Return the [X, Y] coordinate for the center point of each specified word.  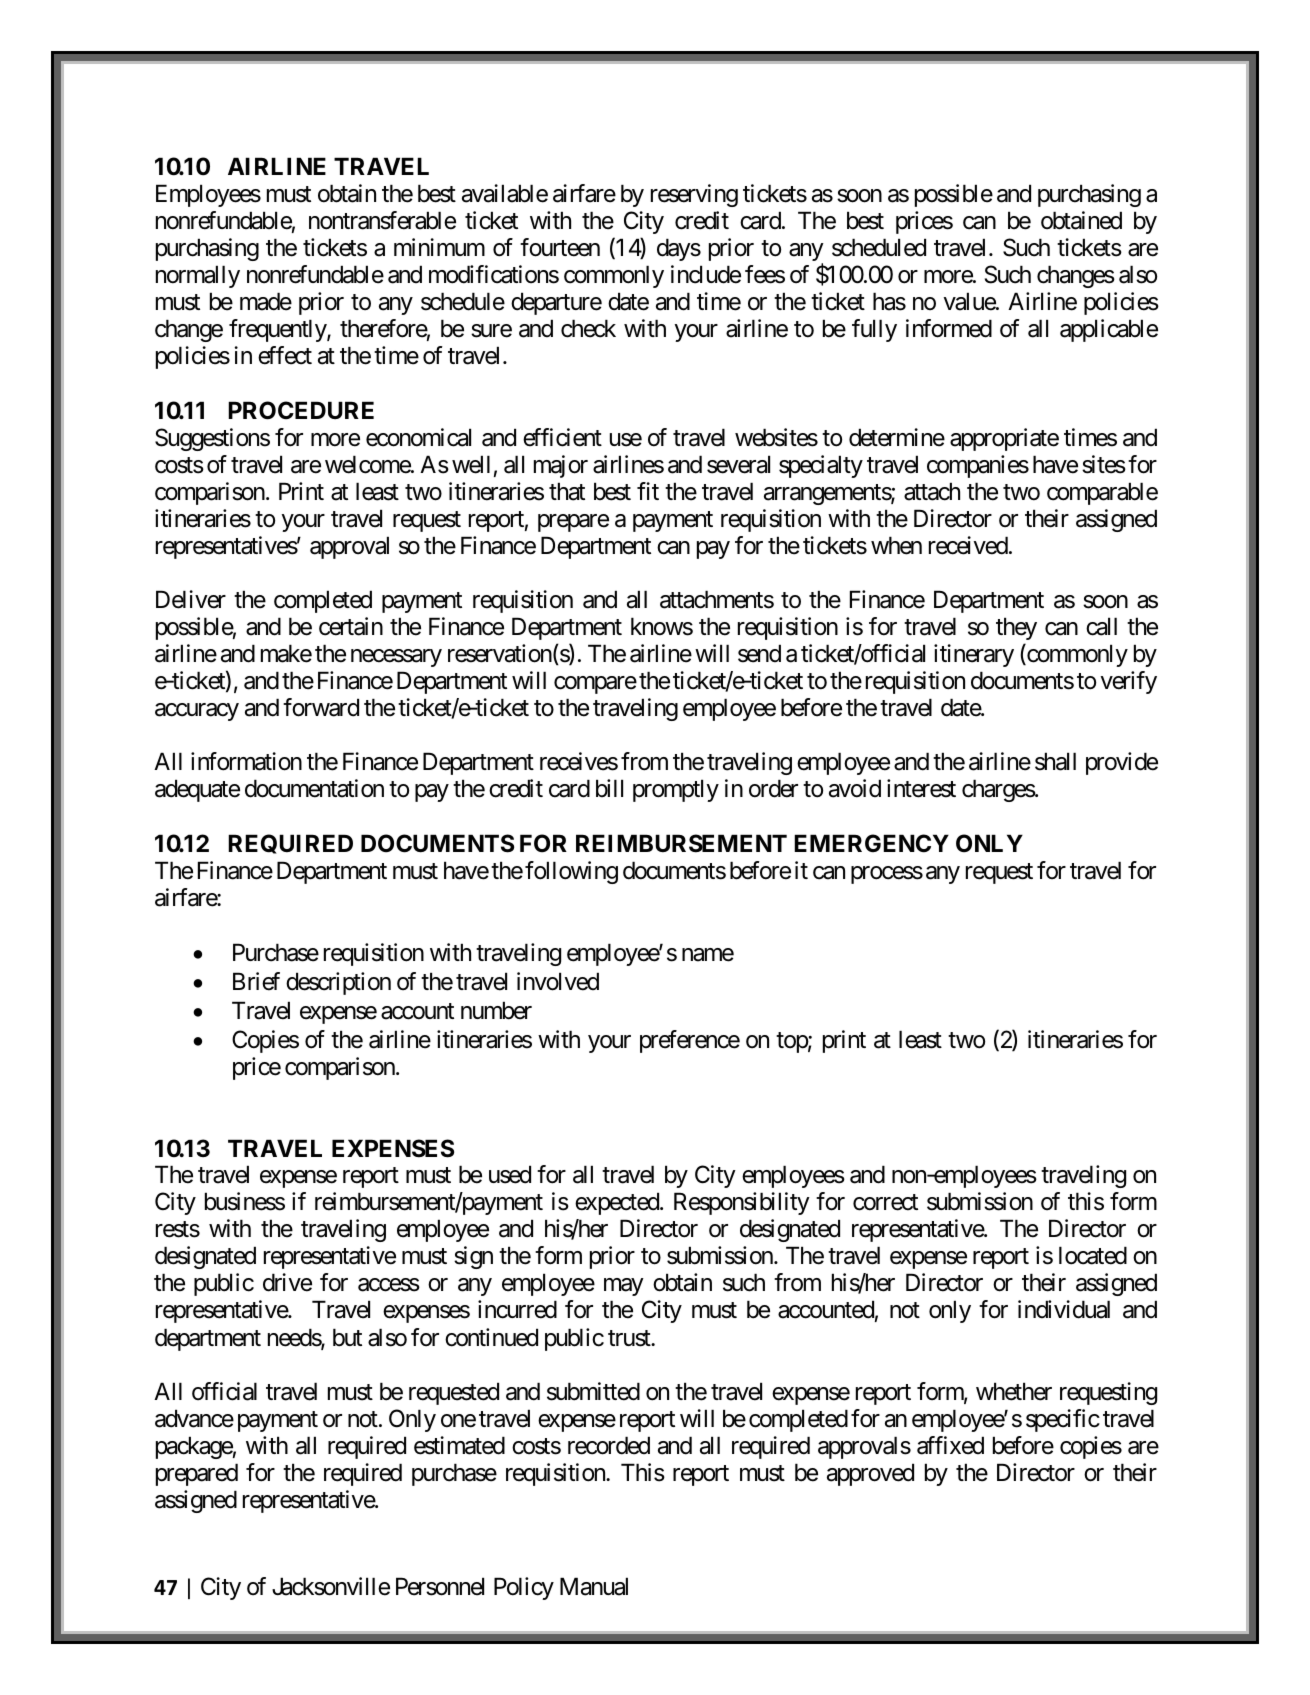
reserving [694, 195]
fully [874, 330]
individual [1064, 1309]
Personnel [440, 1586]
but [347, 1337]
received [968, 545]
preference [690, 1041]
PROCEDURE [301, 410]
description [338, 983]
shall [1055, 761]
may [623, 1287]
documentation [314, 788]
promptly [676, 790]
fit [648, 491]
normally [198, 276]
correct [885, 1203]
